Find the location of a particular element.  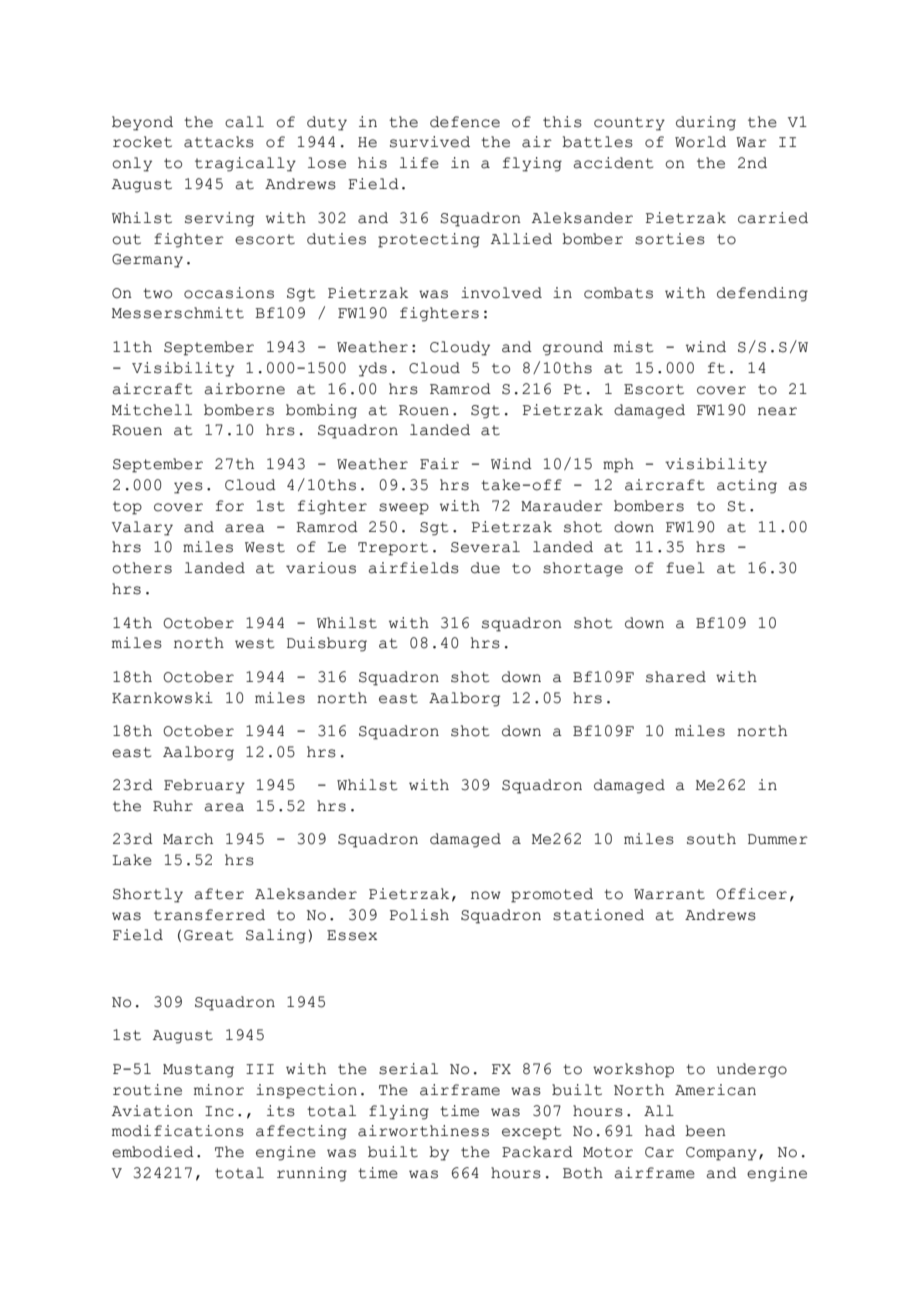

modifications is located at coordinates (178, 1131).
